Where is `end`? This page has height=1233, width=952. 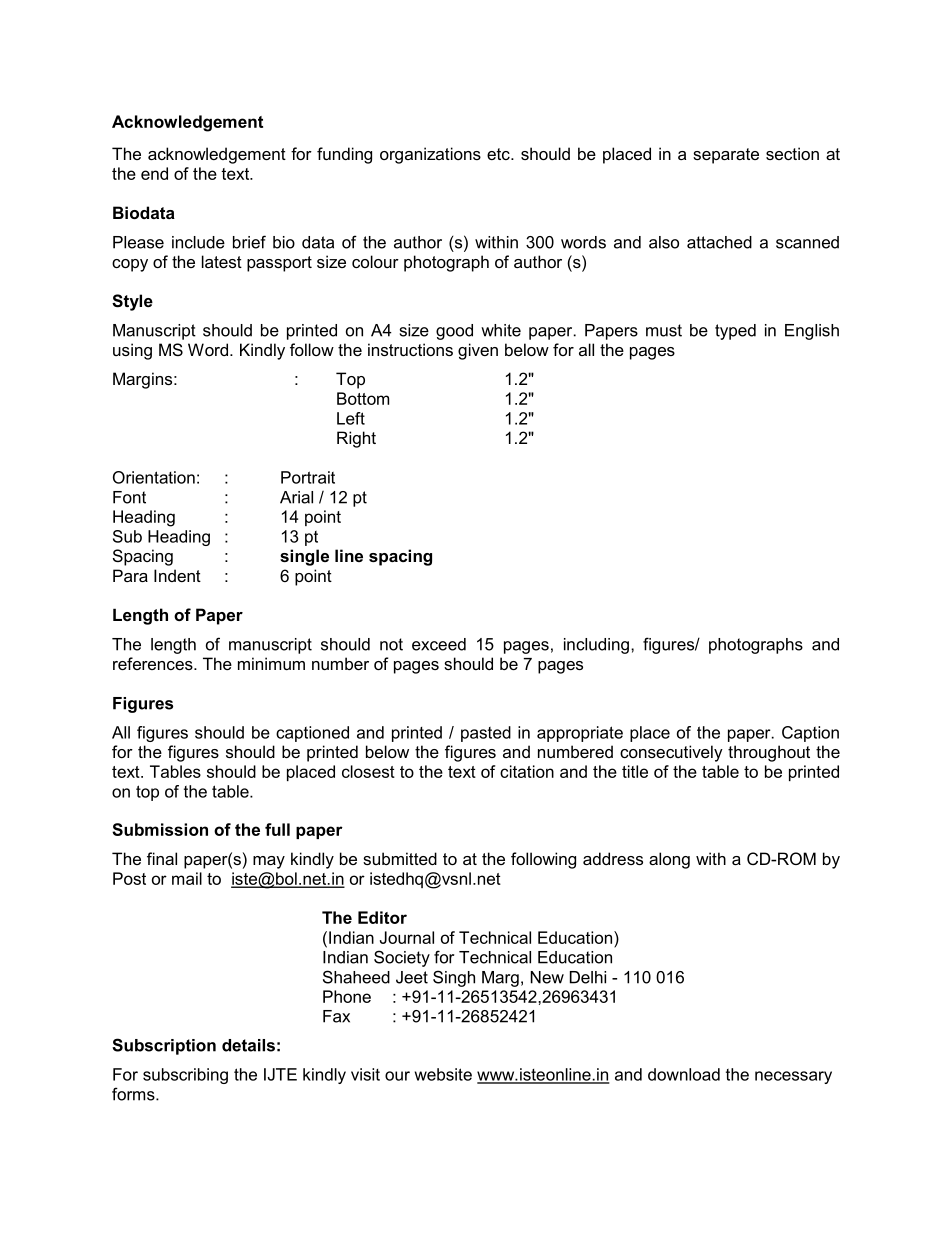 end is located at coordinates (154, 173).
